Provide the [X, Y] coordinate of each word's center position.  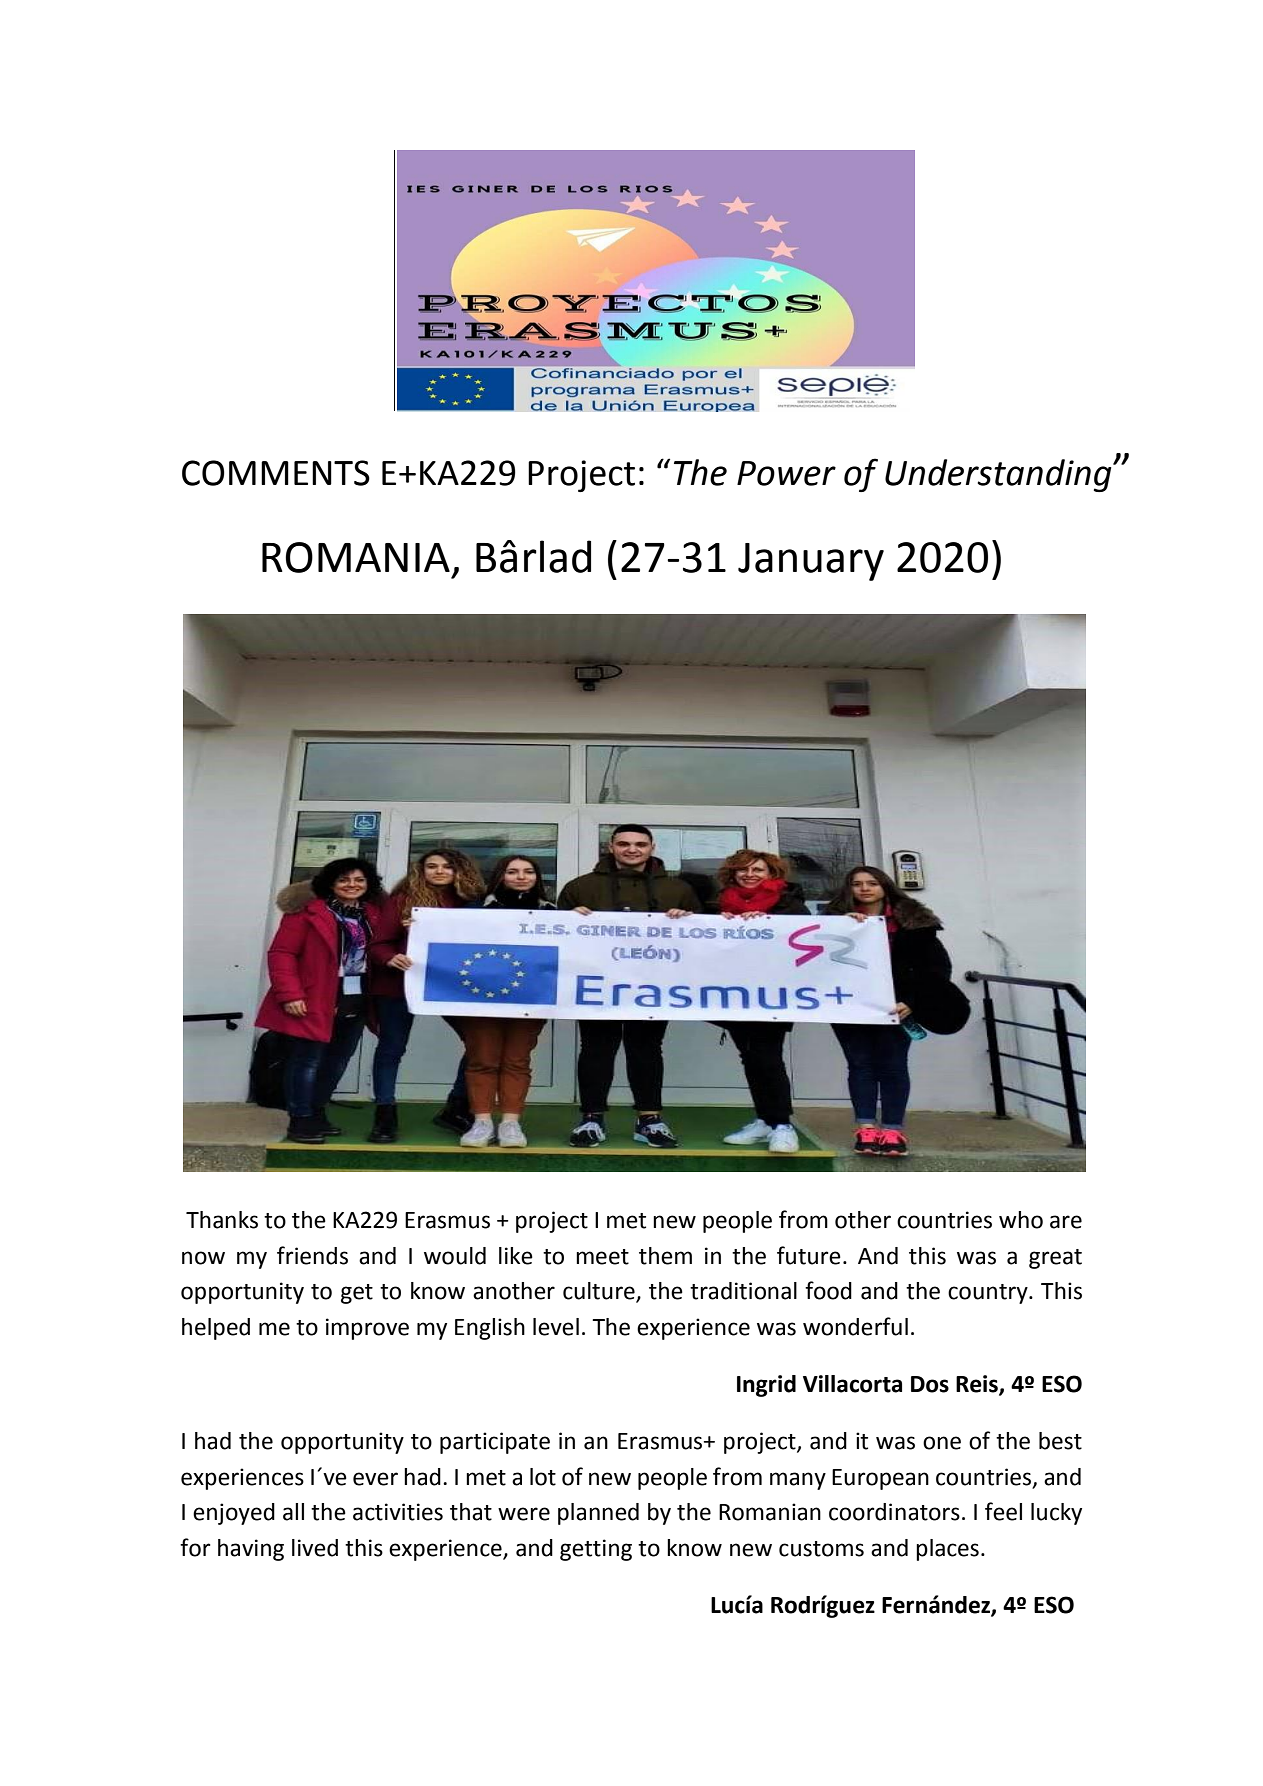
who [1021, 1220]
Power [786, 473]
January [811, 562]
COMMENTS [276, 473]
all [293, 1512]
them [665, 1256]
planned [598, 1514]
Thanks [222, 1220]
